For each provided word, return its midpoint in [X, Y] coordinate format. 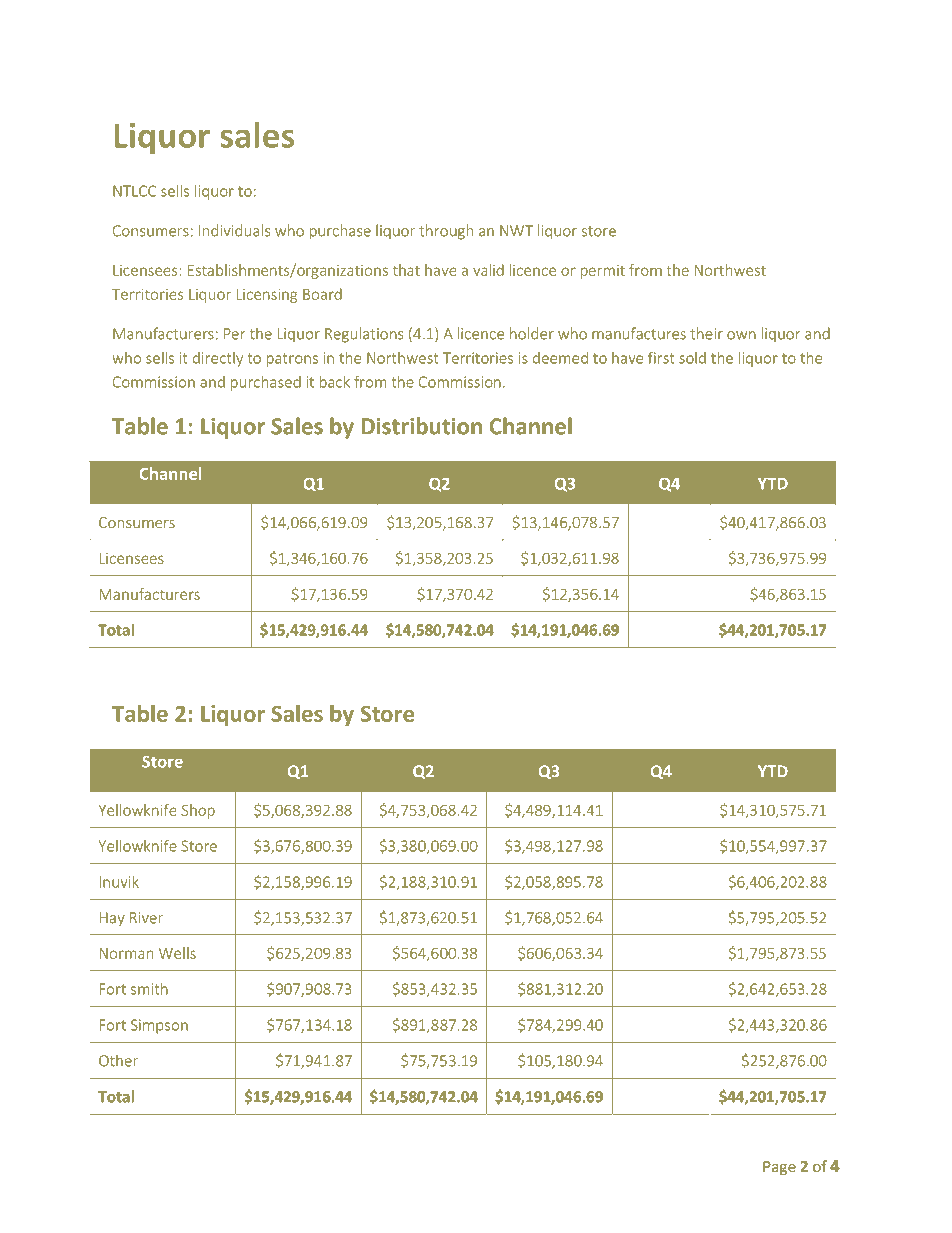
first [661, 357]
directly [218, 359]
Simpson [159, 1026]
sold [692, 358]
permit [603, 272]
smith [149, 989]
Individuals [234, 230]
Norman [126, 953]
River [146, 918]
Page [779, 1168]
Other [118, 1060]
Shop [198, 811]
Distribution [422, 426]
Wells [177, 953]
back [335, 382]
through [446, 232]
